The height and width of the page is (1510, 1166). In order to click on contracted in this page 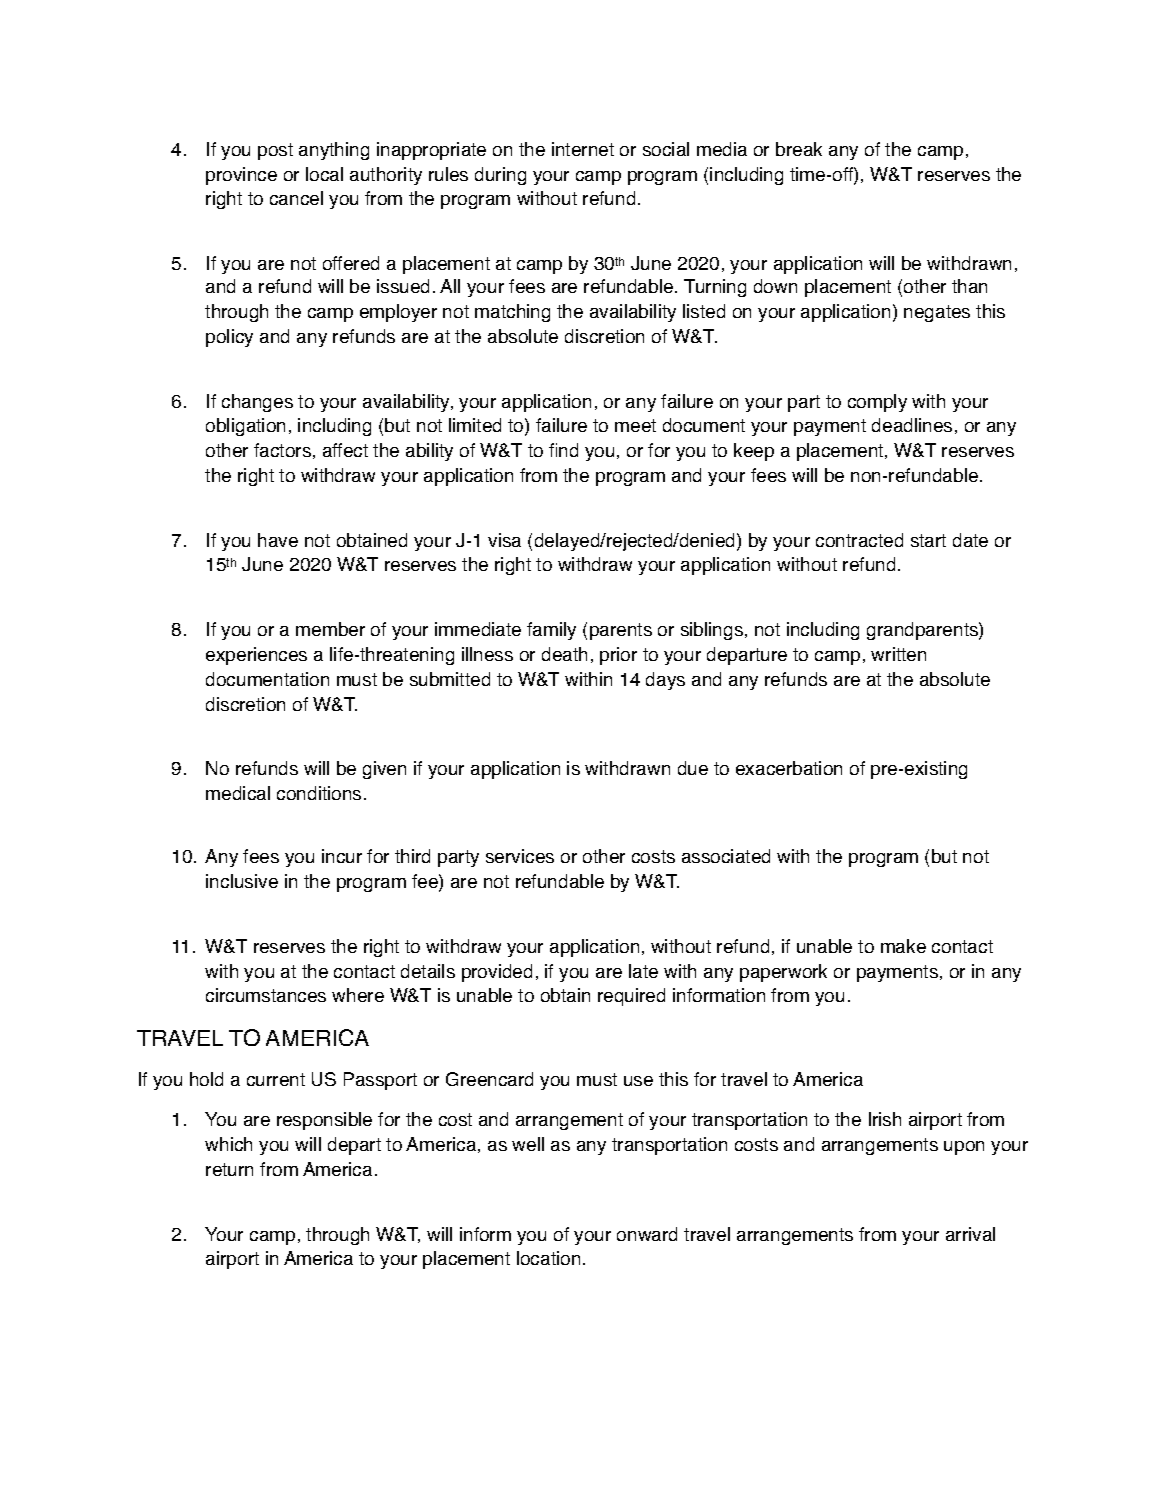, I will do `click(859, 540)`.
